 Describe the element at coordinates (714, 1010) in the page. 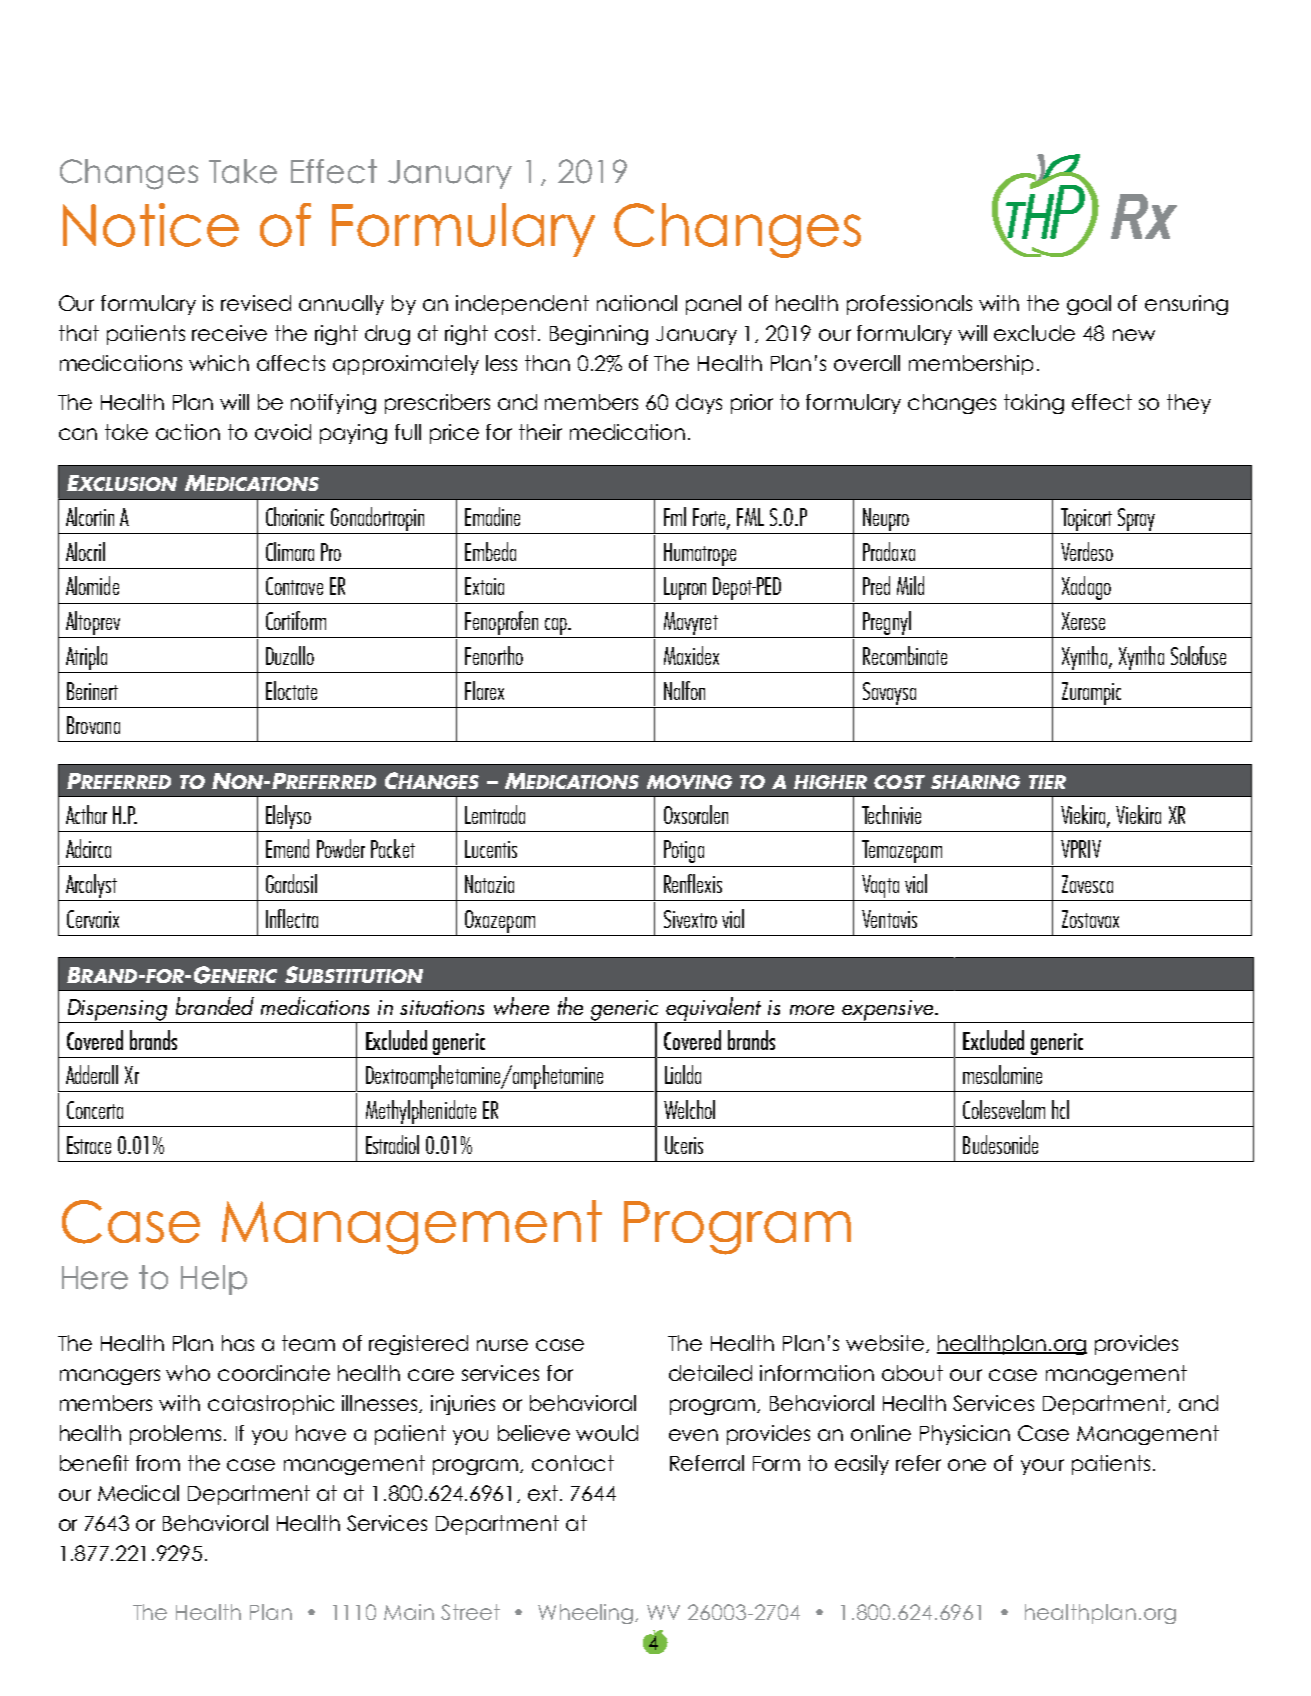

I see `equivalent` at that location.
